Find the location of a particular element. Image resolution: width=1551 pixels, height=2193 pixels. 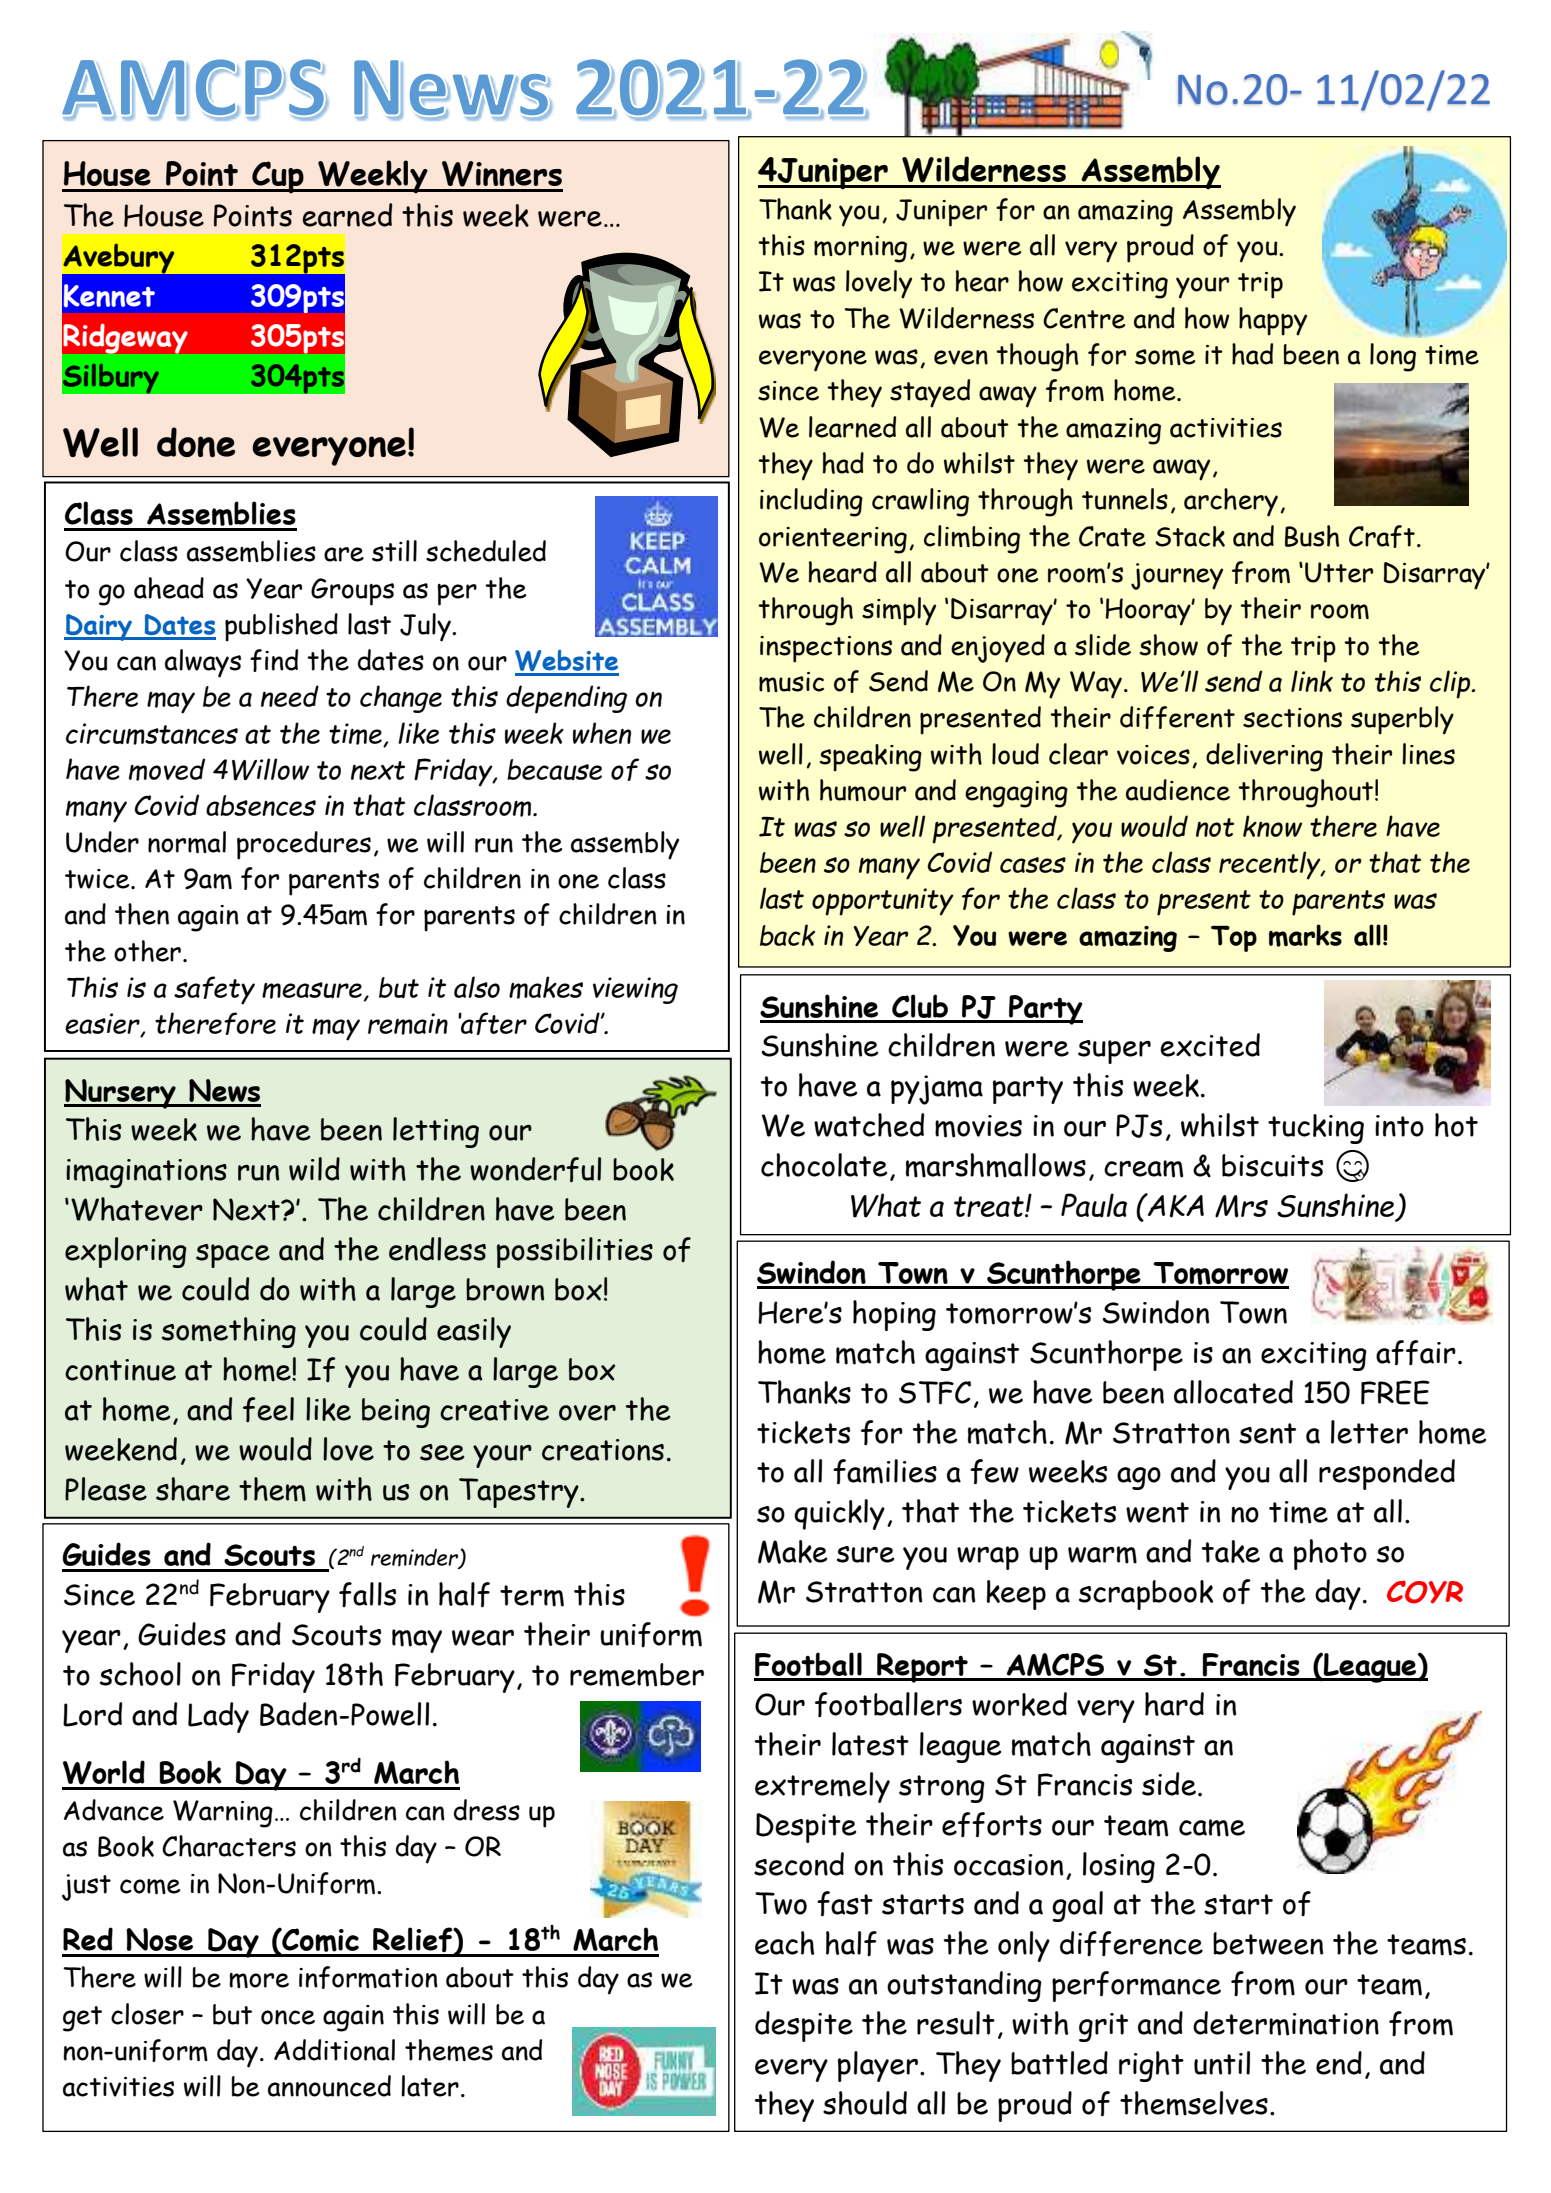

chocolate is located at coordinates (824, 1165).
